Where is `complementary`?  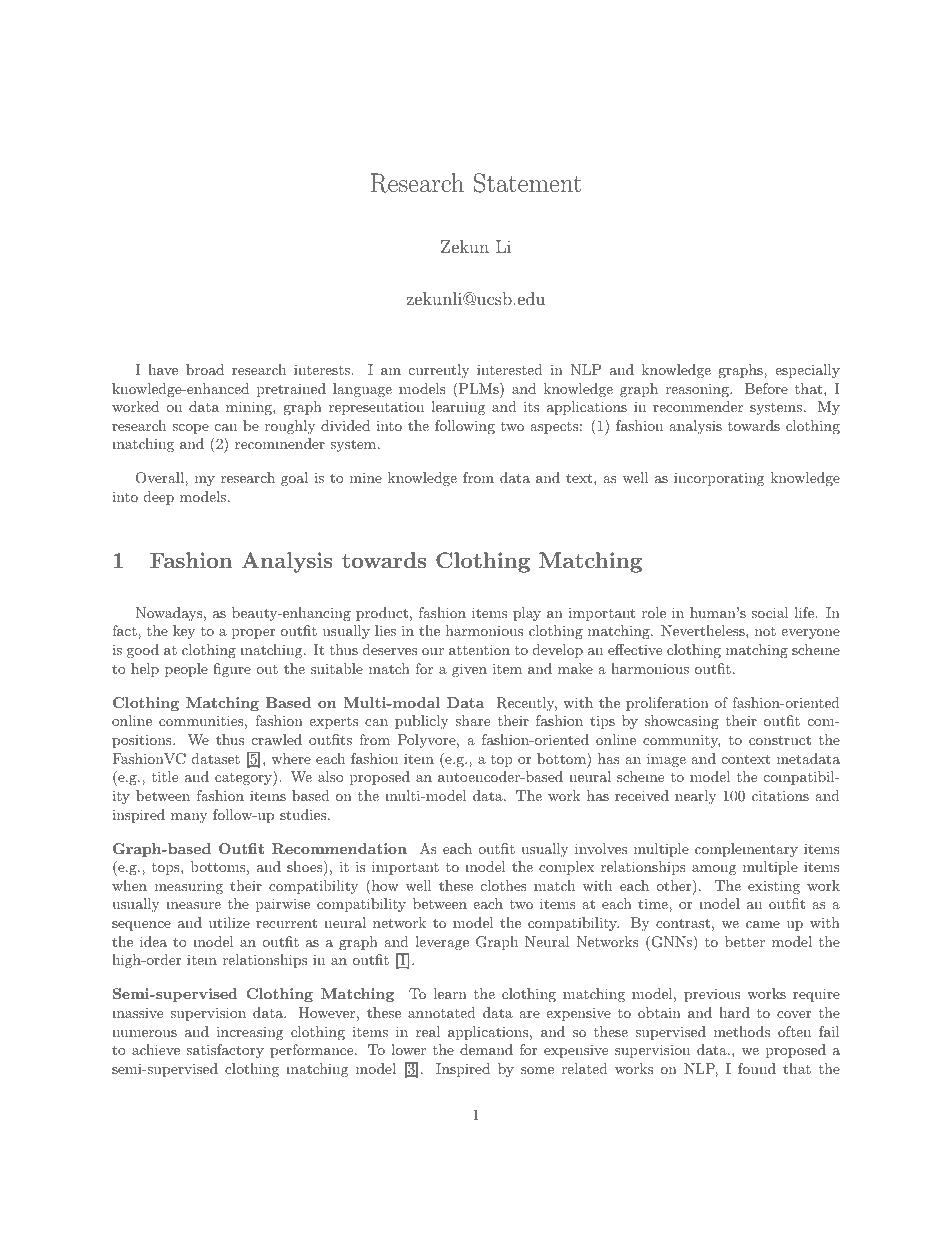
complementary is located at coordinates (746, 850).
